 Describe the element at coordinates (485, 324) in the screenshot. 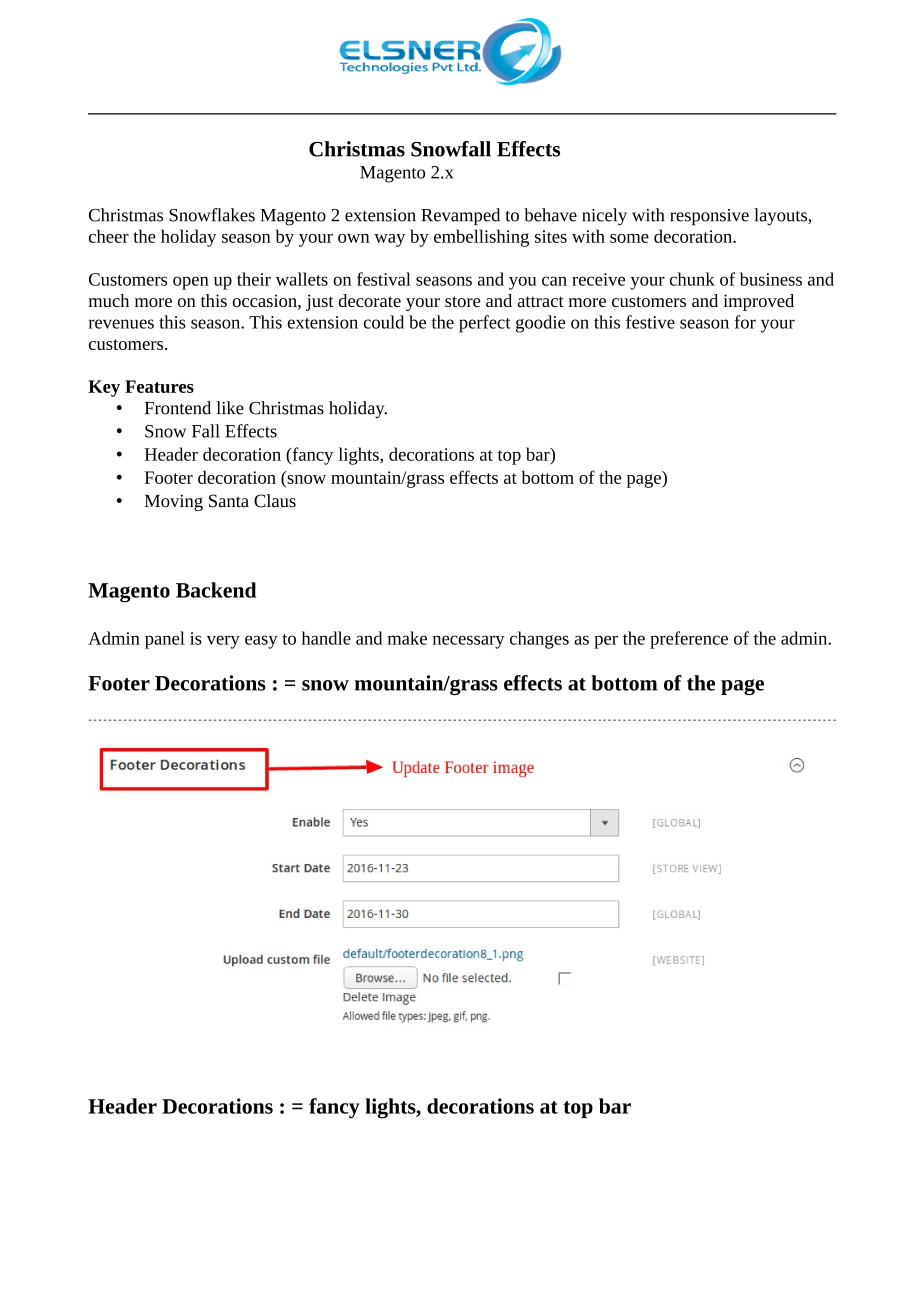

I see `perfect` at that location.
